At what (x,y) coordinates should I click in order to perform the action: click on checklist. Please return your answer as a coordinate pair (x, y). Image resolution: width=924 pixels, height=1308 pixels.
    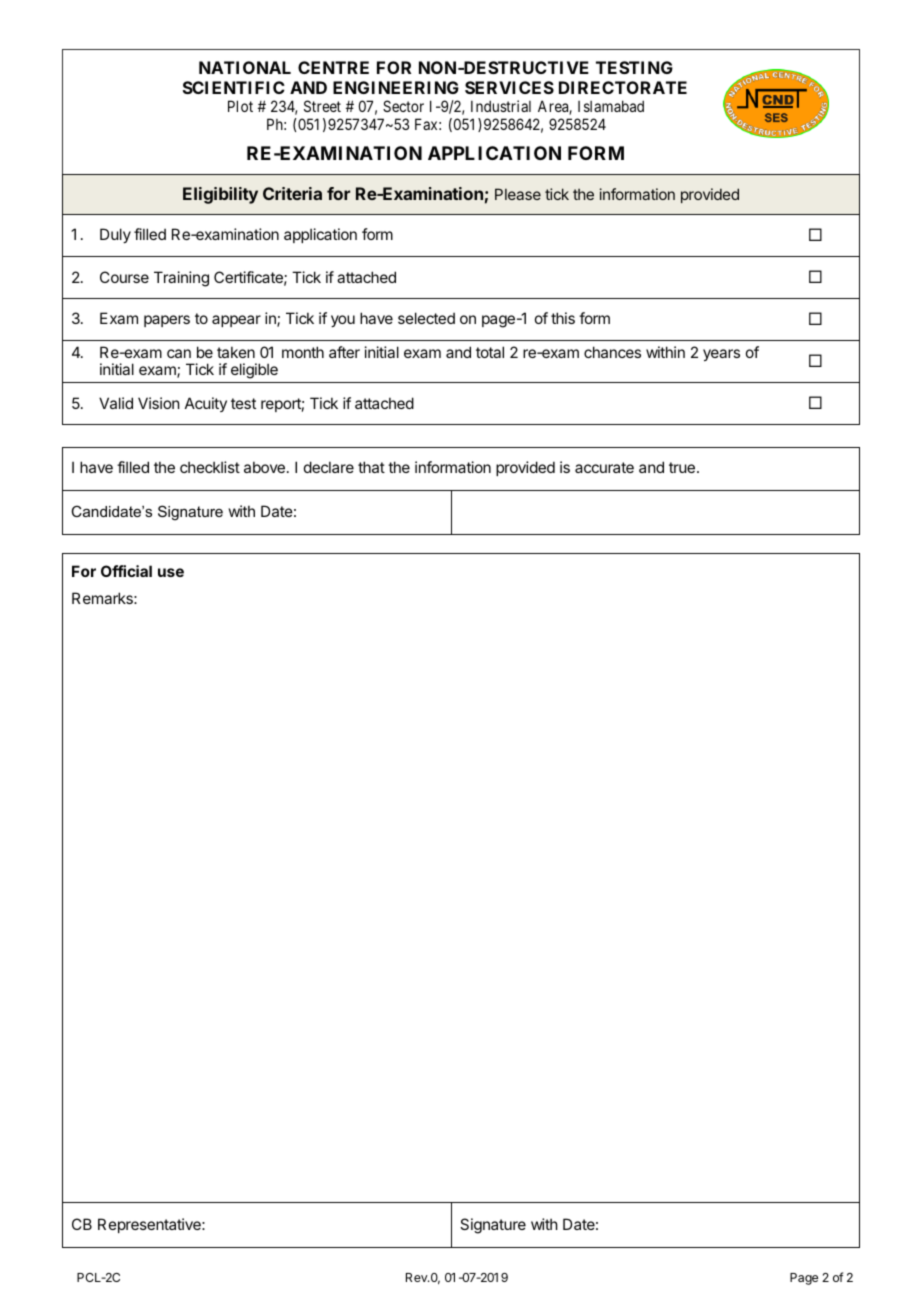
    Looking at the image, I should click on (210, 467).
